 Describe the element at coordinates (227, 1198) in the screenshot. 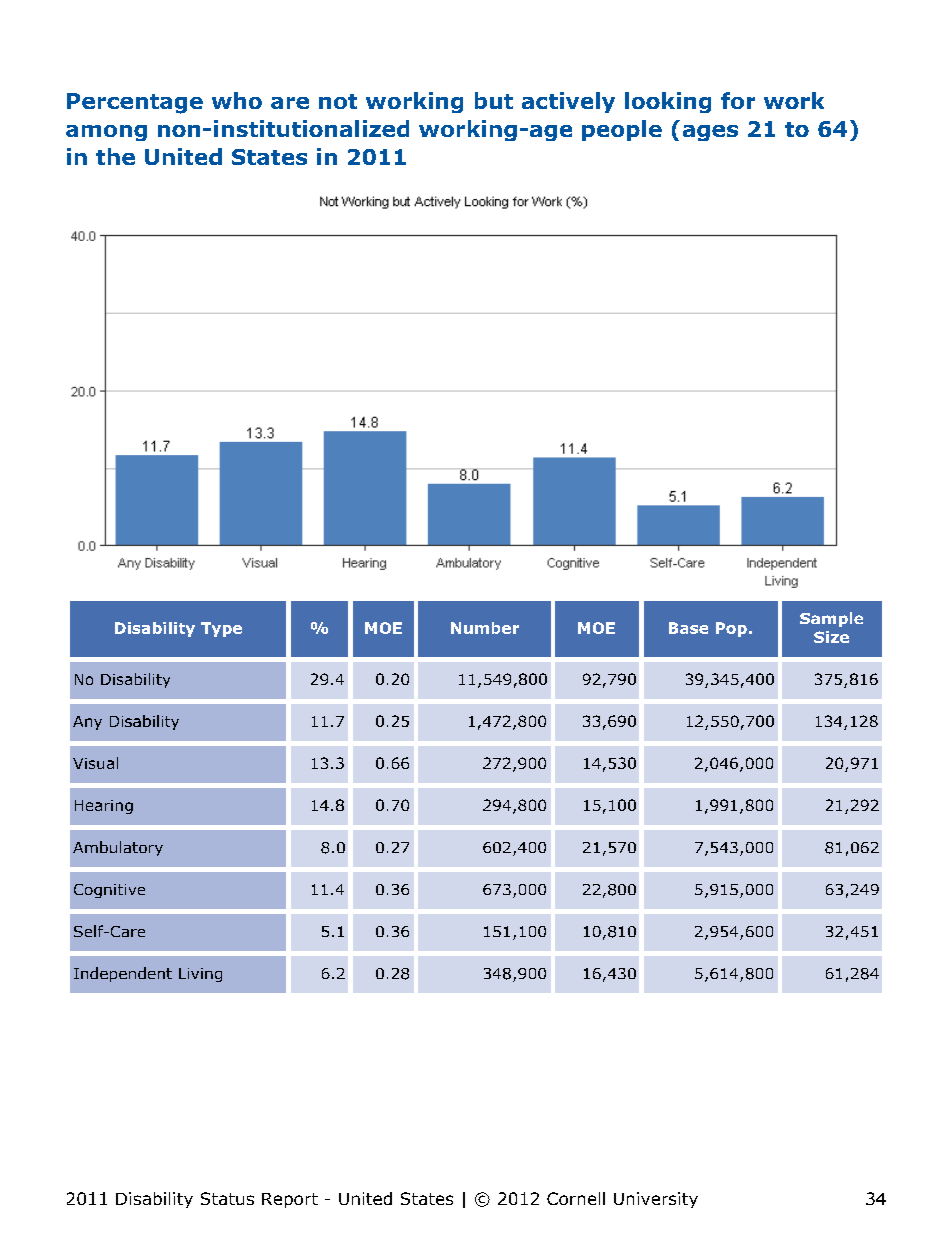

I see `Status` at that location.
